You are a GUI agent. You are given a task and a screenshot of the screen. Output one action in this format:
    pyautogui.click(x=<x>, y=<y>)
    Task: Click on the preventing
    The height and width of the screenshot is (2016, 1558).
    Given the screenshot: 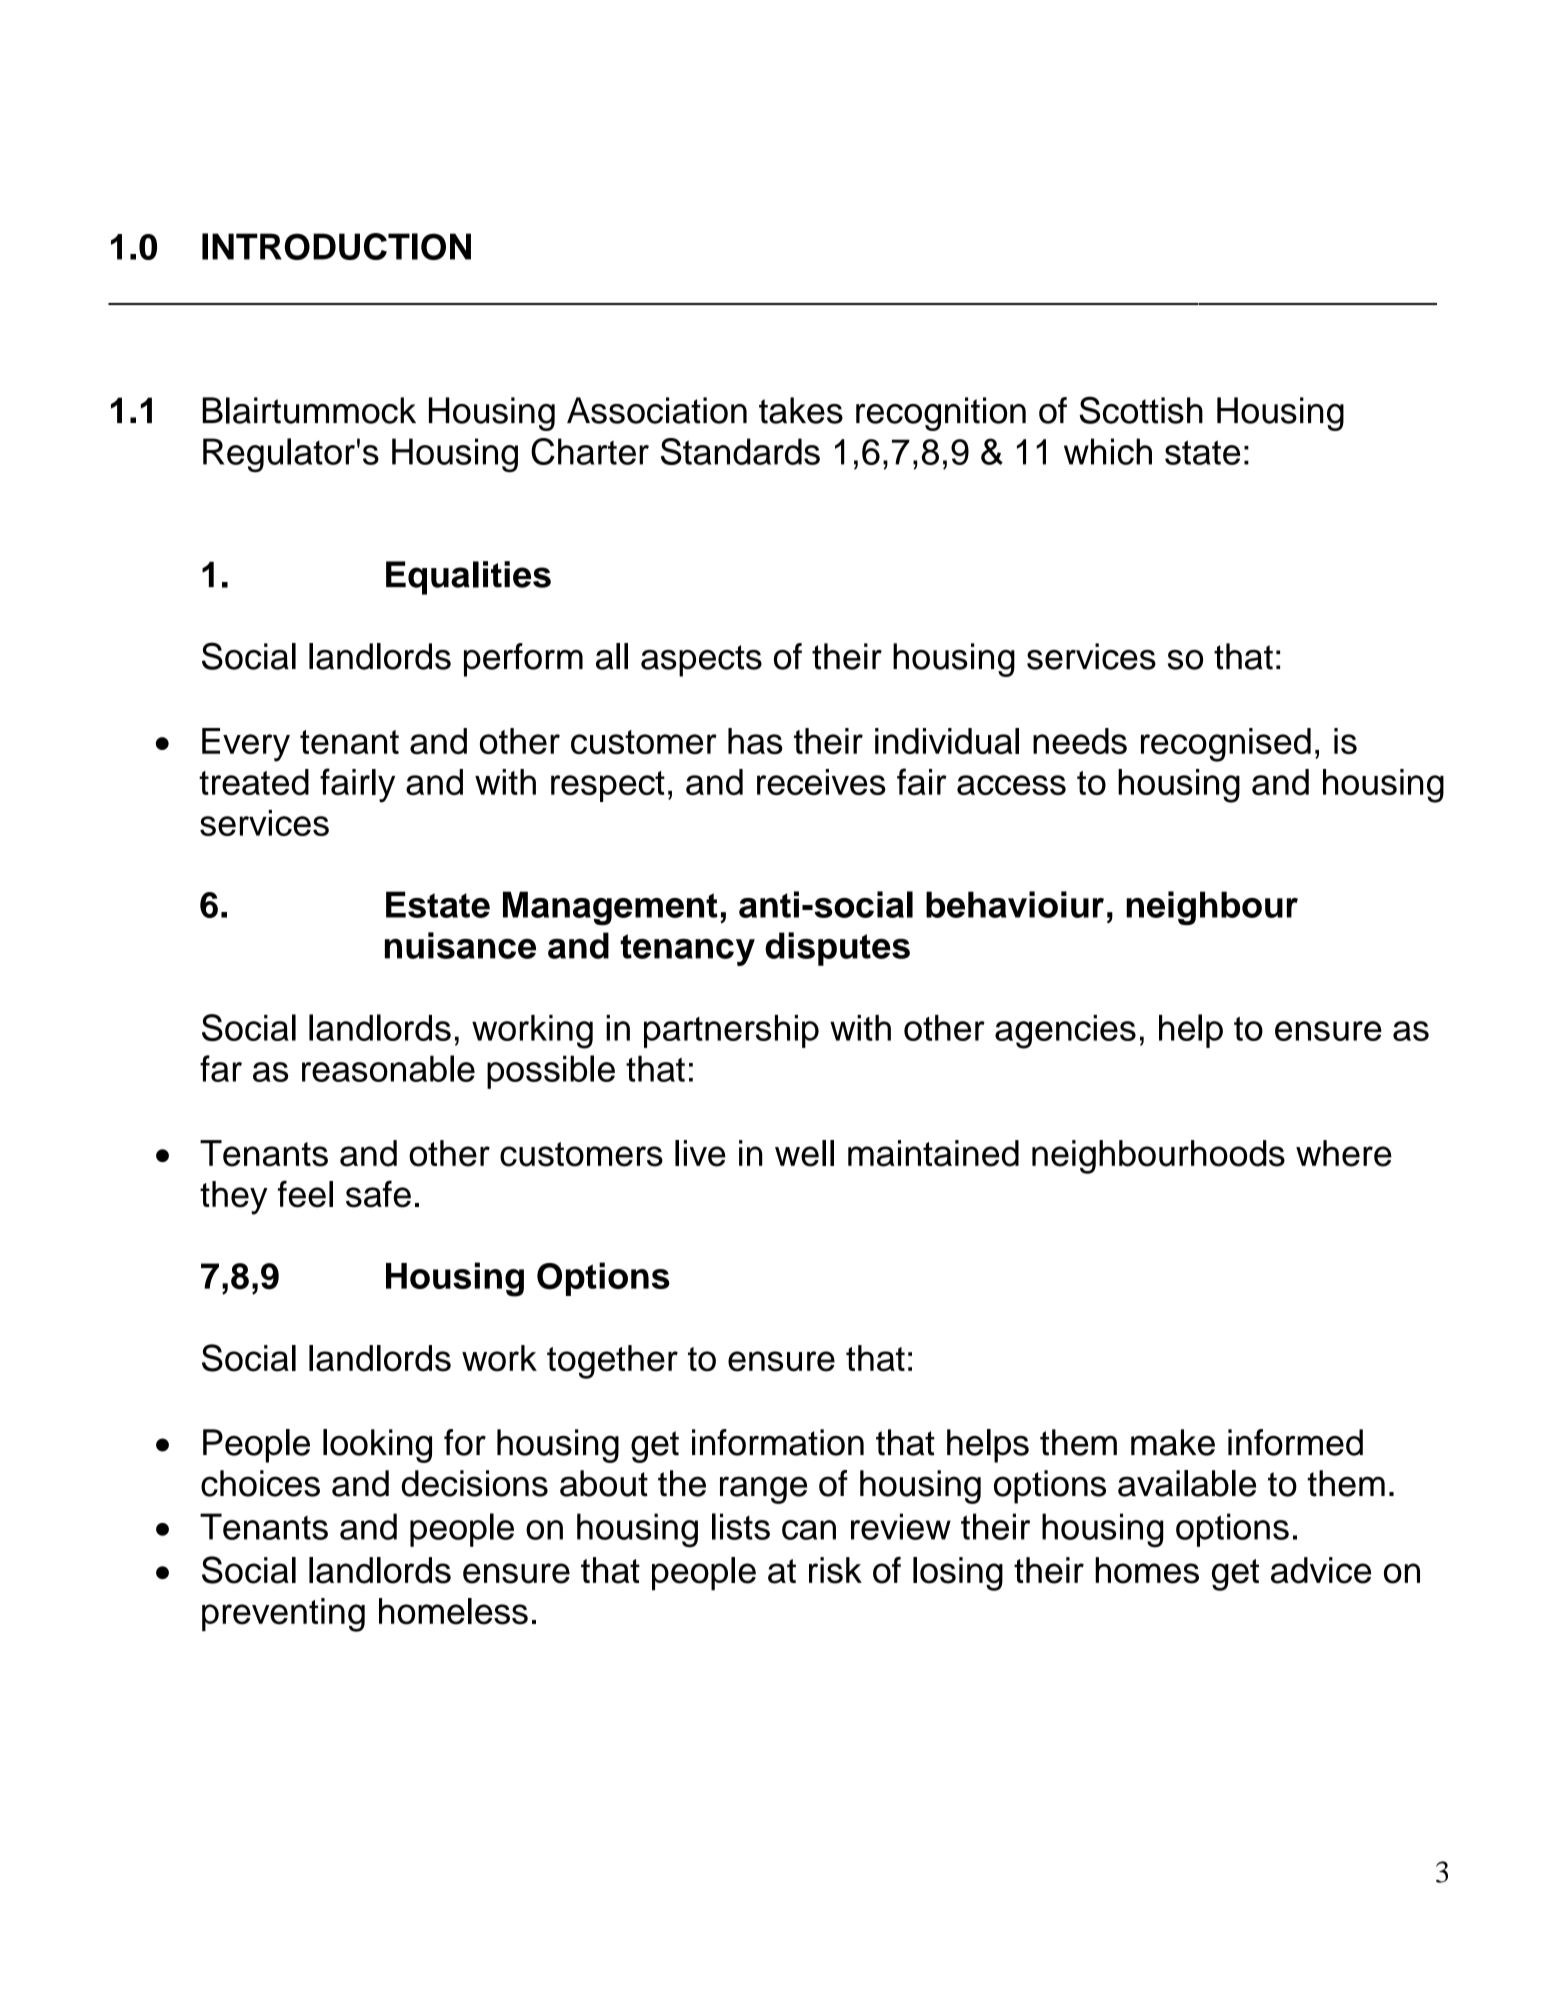 What is the action you would take?
    pyautogui.click(x=283, y=1615)
